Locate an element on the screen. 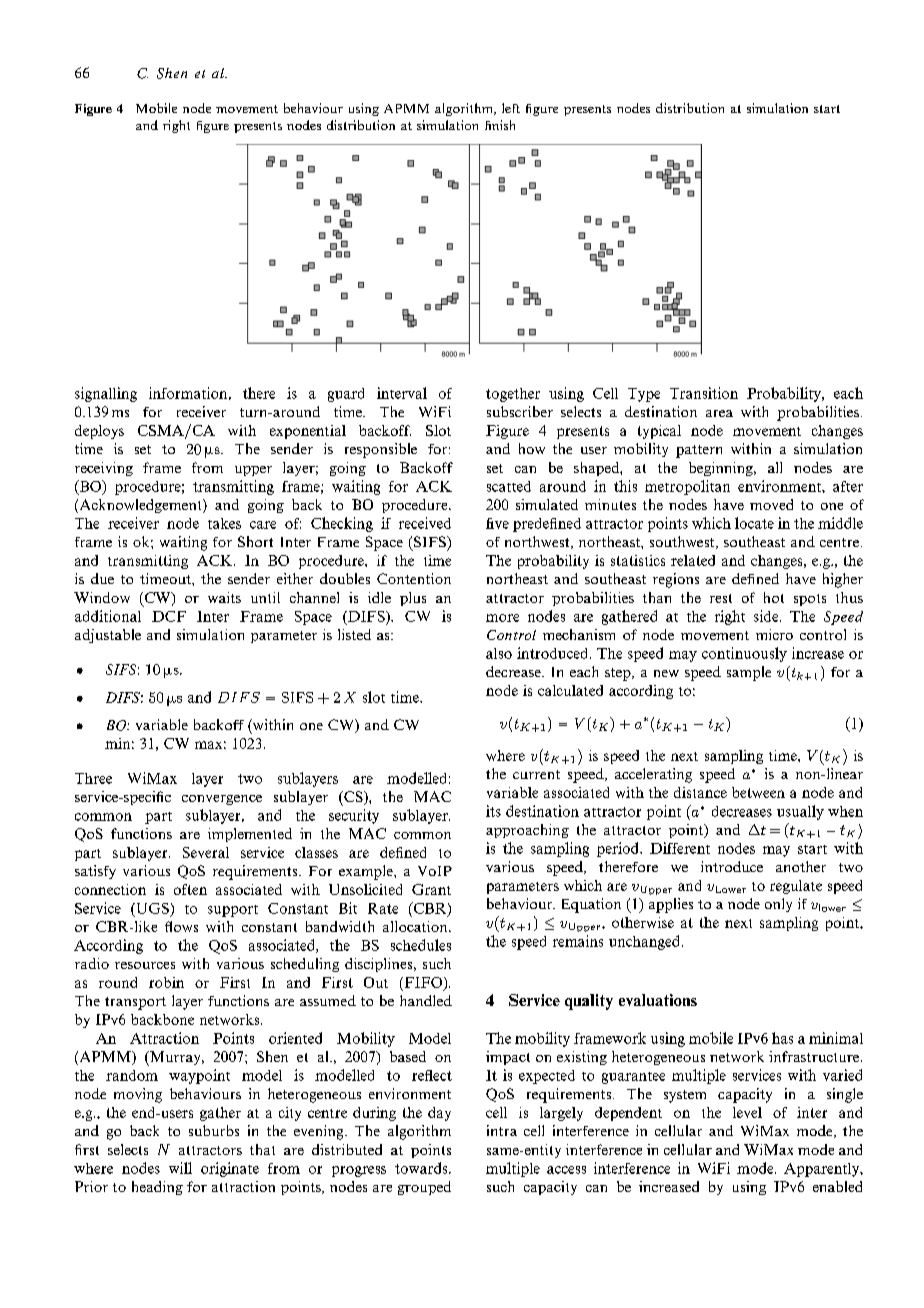  how is located at coordinates (532, 448).
